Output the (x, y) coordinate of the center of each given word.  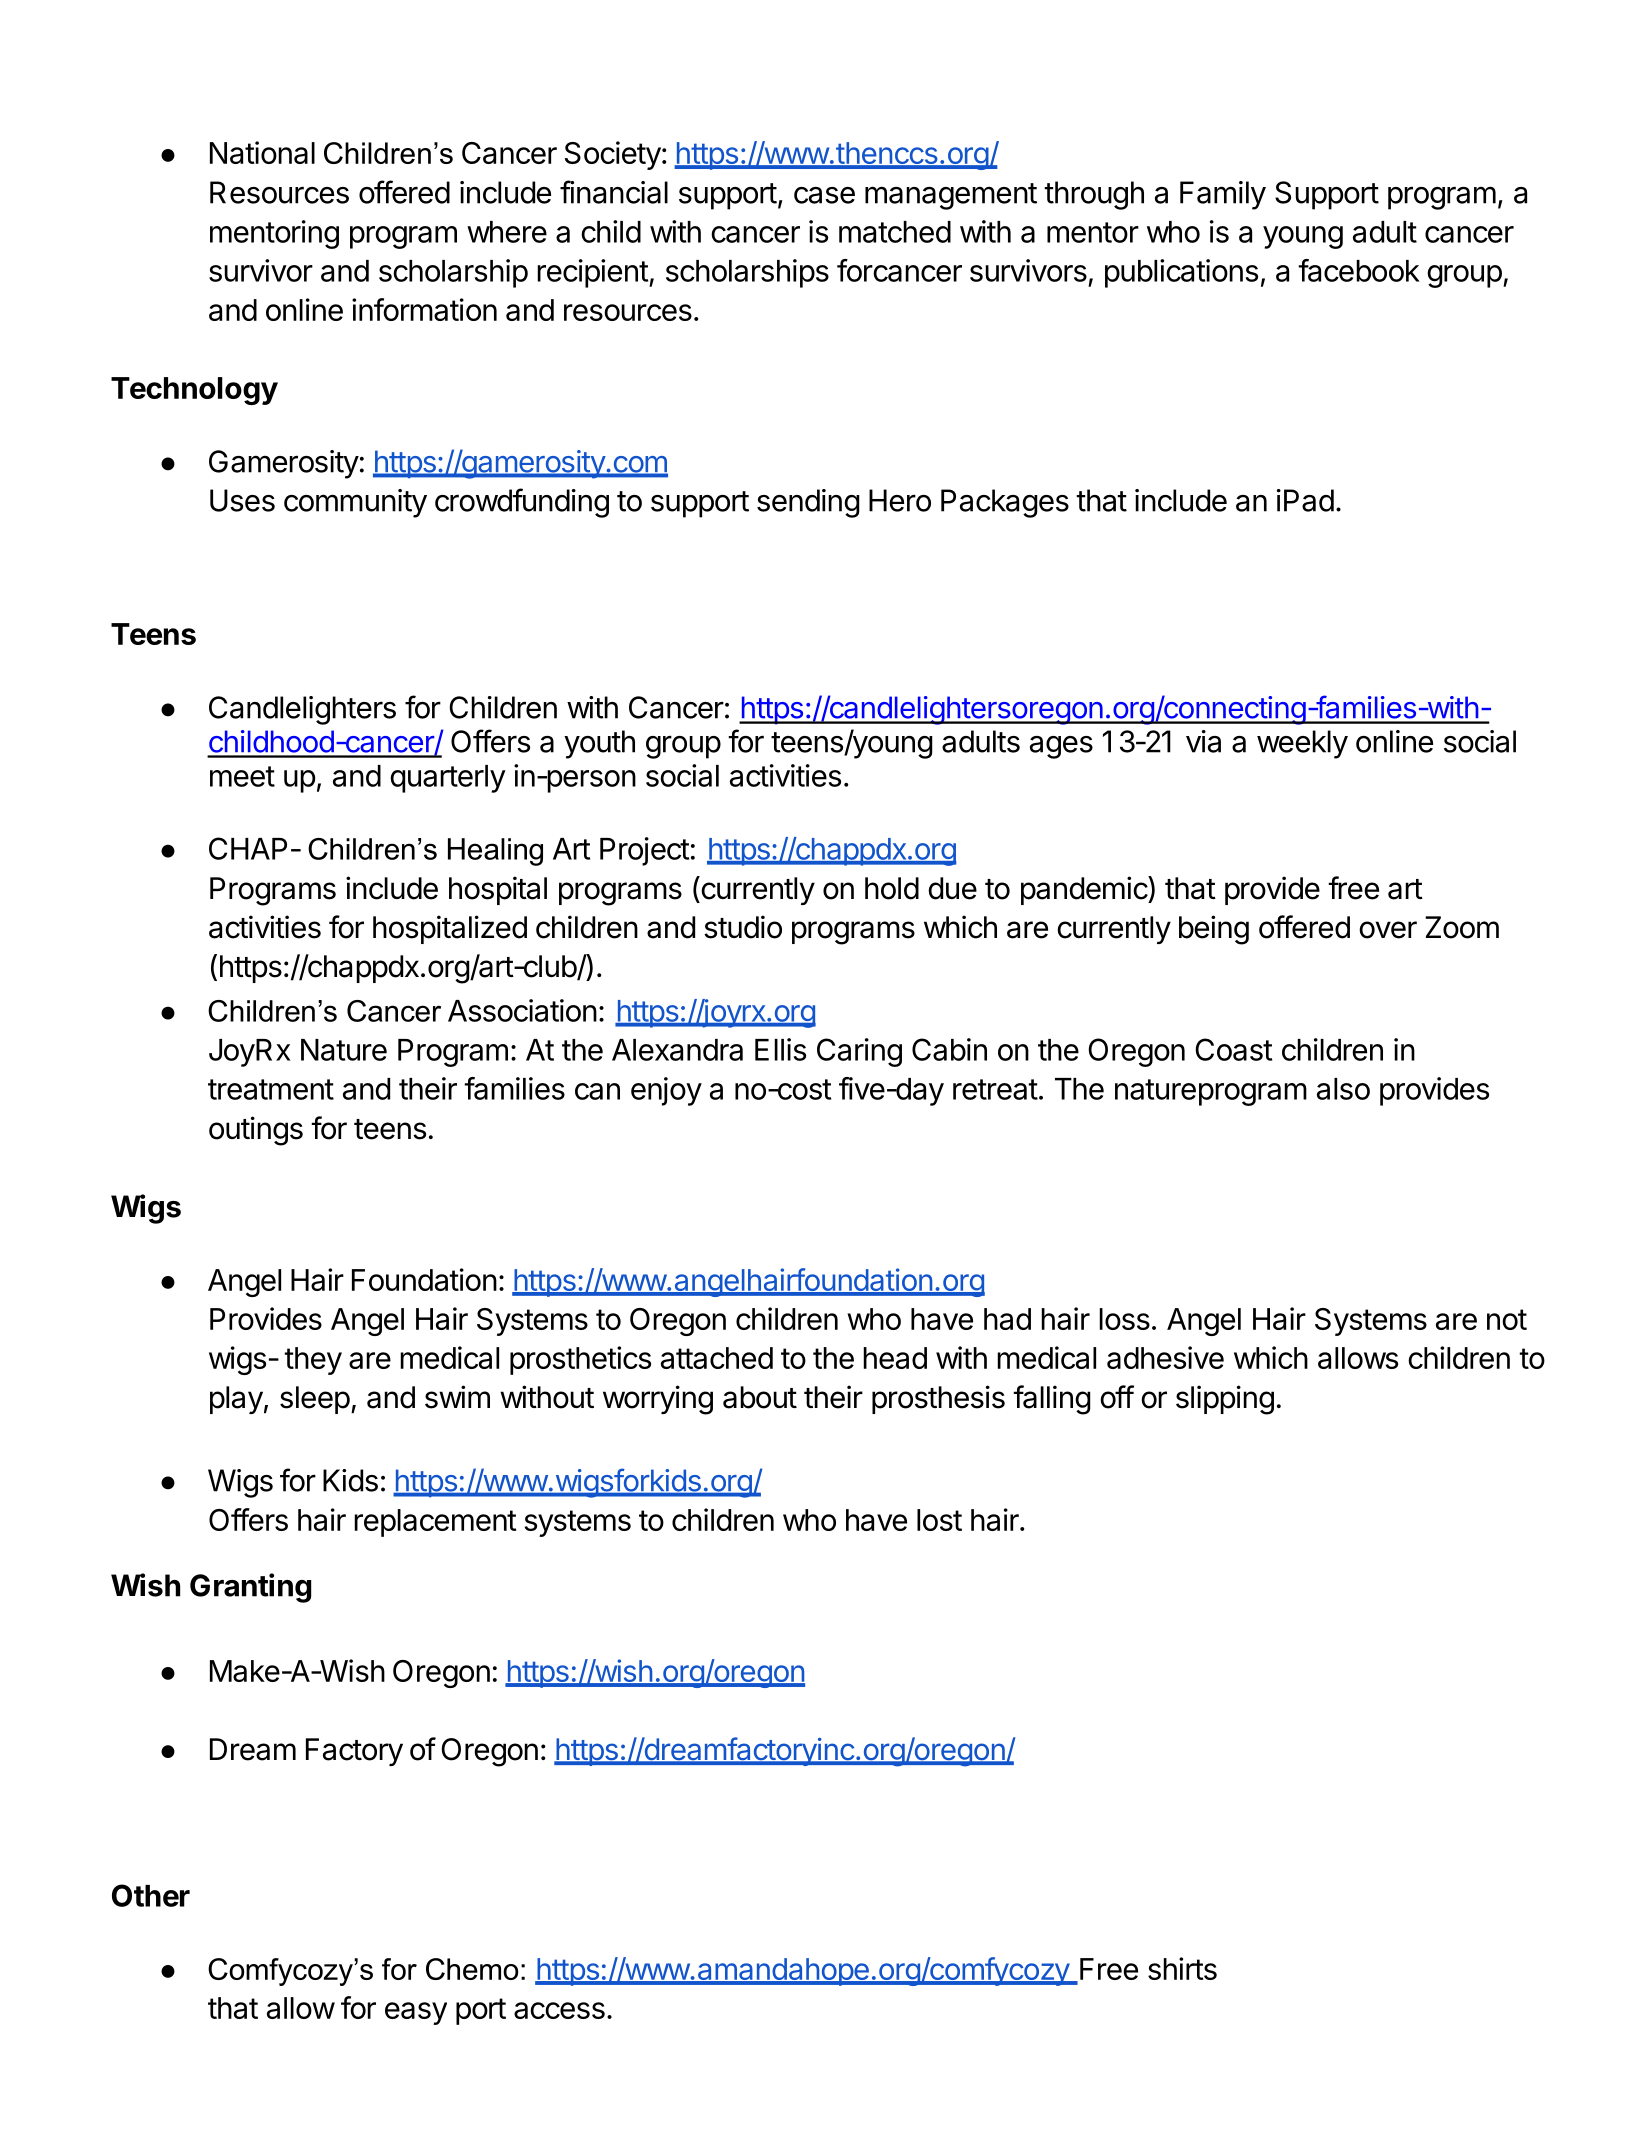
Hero (900, 500)
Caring (859, 1052)
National (262, 152)
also (1343, 1089)
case (824, 195)
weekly (1302, 744)
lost (939, 1520)
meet (242, 776)
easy (416, 2013)
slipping (1225, 1400)
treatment (271, 1089)
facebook (1359, 270)
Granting (250, 1588)
